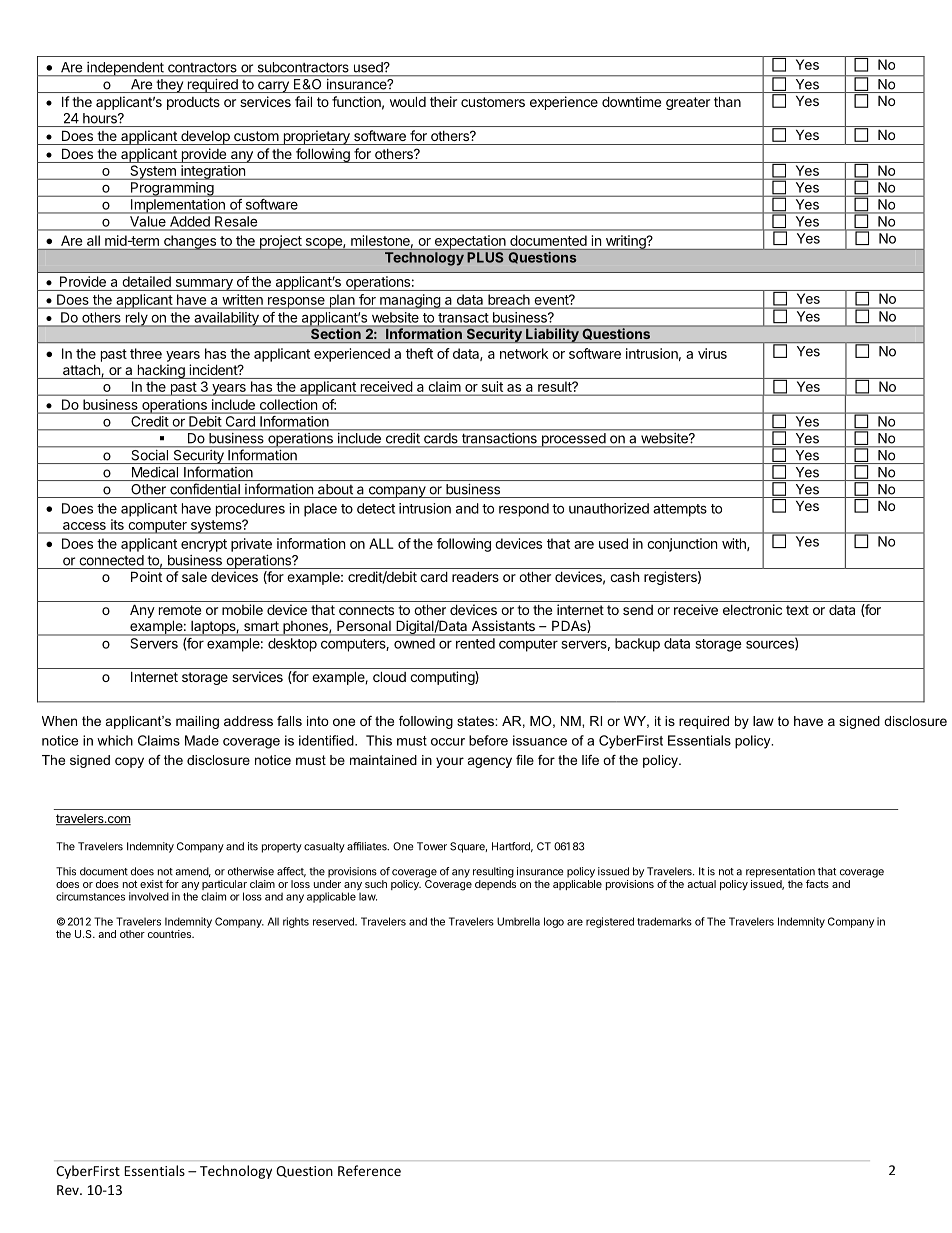  I want to click on than, so click(727, 102).
